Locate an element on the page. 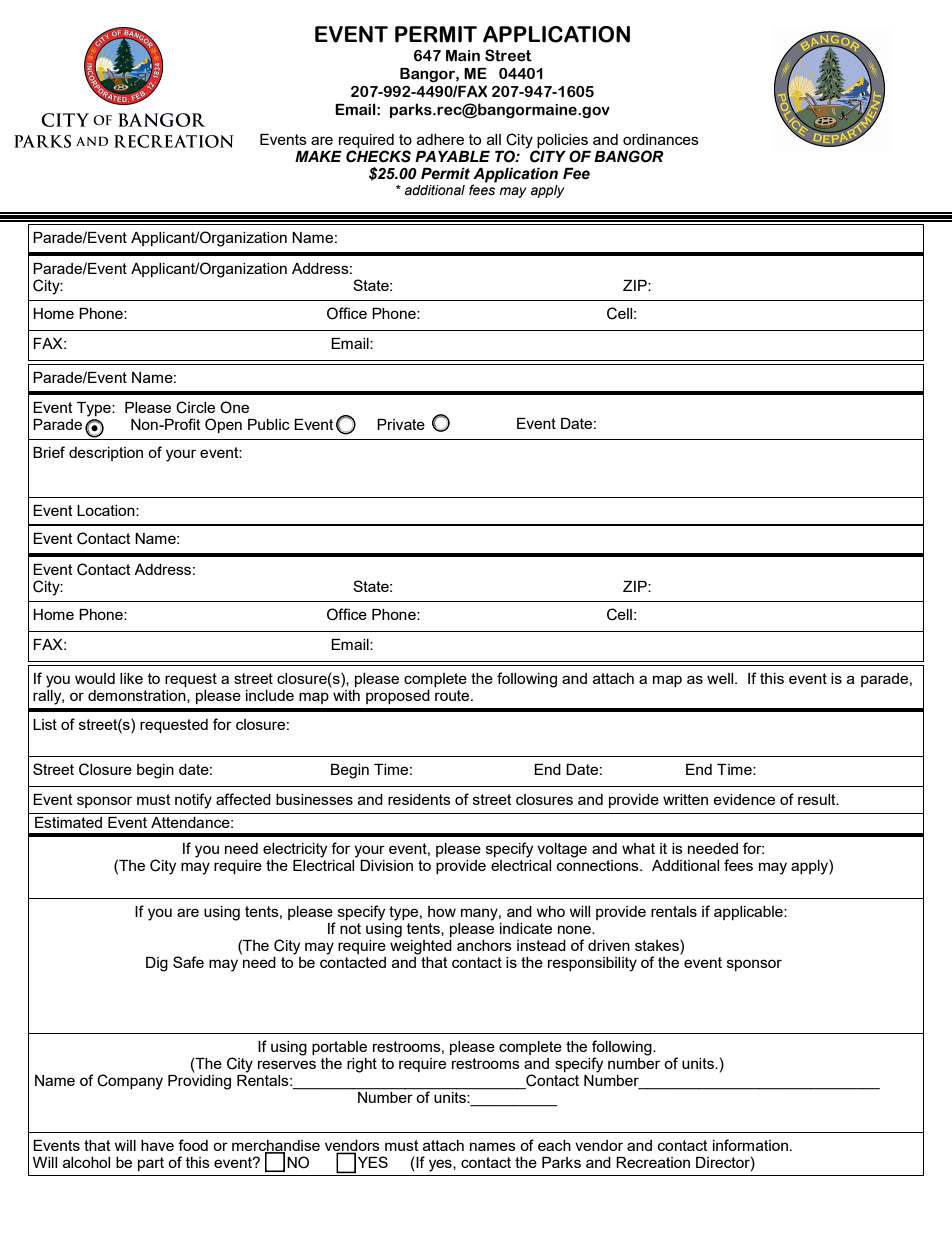 This page has height=1233, width=952. residents is located at coordinates (419, 799).
